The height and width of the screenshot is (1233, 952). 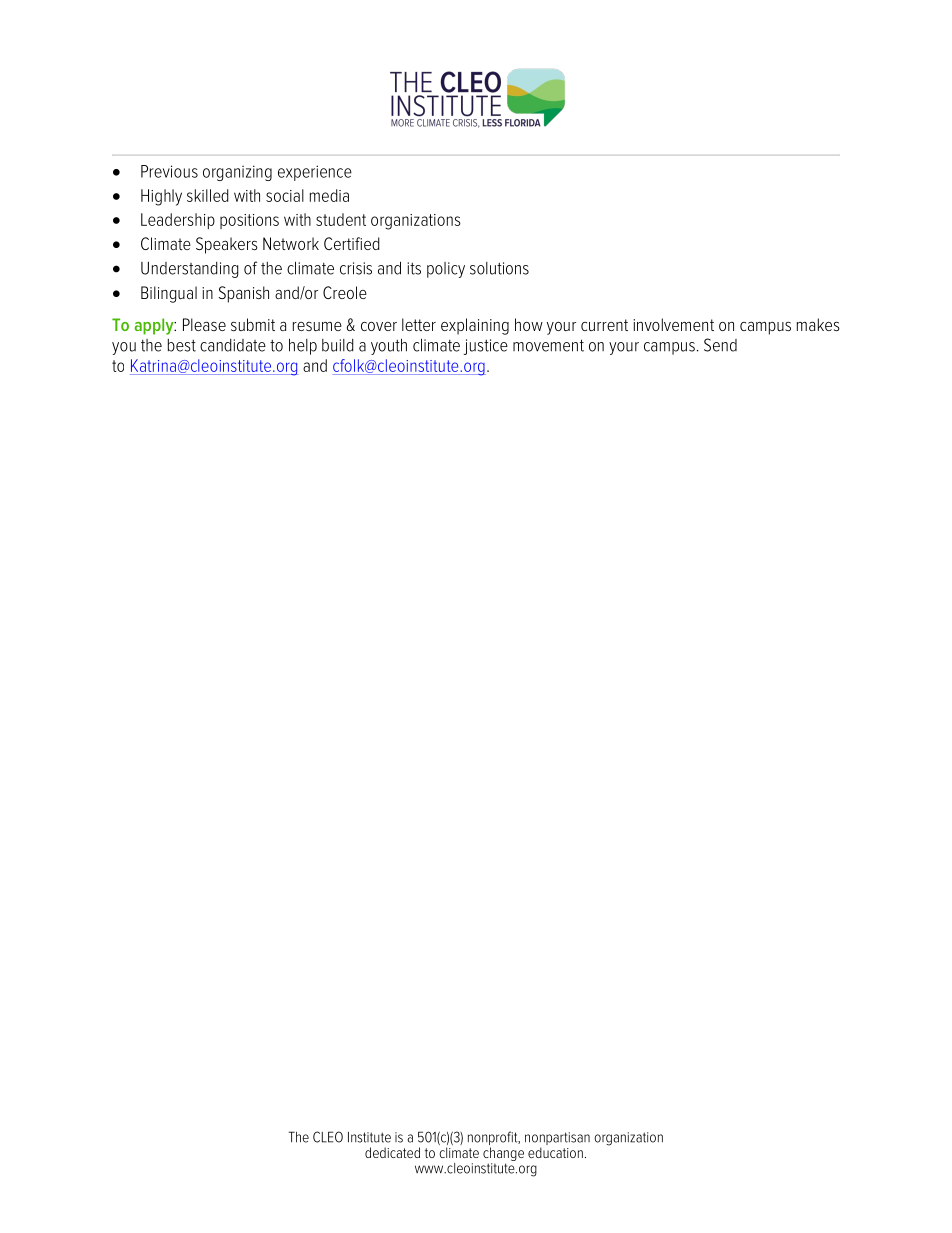 I want to click on Send, so click(x=720, y=345).
